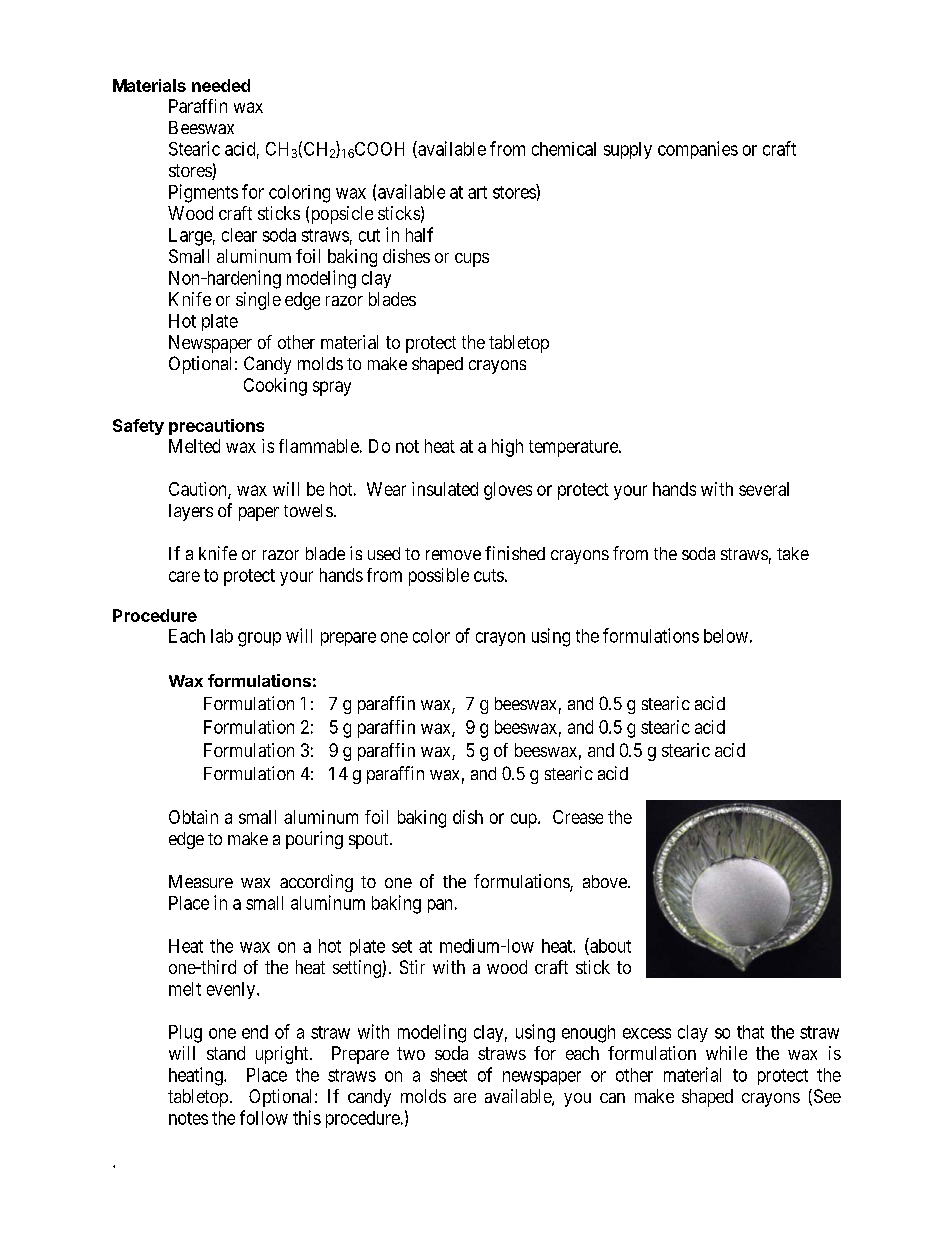  What do you see at coordinates (606, 881) in the document?
I see `above` at bounding box center [606, 881].
